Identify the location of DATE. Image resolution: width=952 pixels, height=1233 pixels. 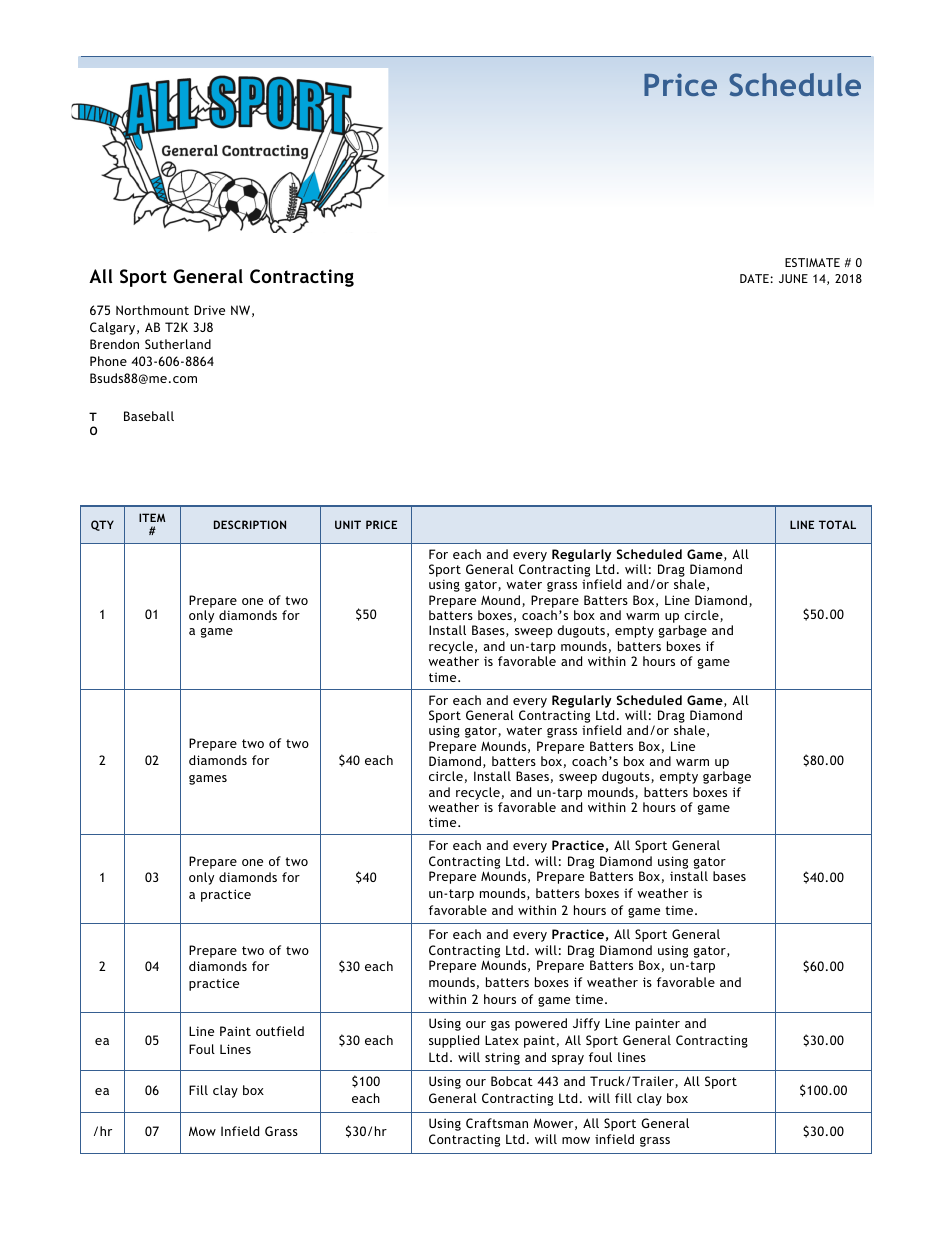
(754, 278).
